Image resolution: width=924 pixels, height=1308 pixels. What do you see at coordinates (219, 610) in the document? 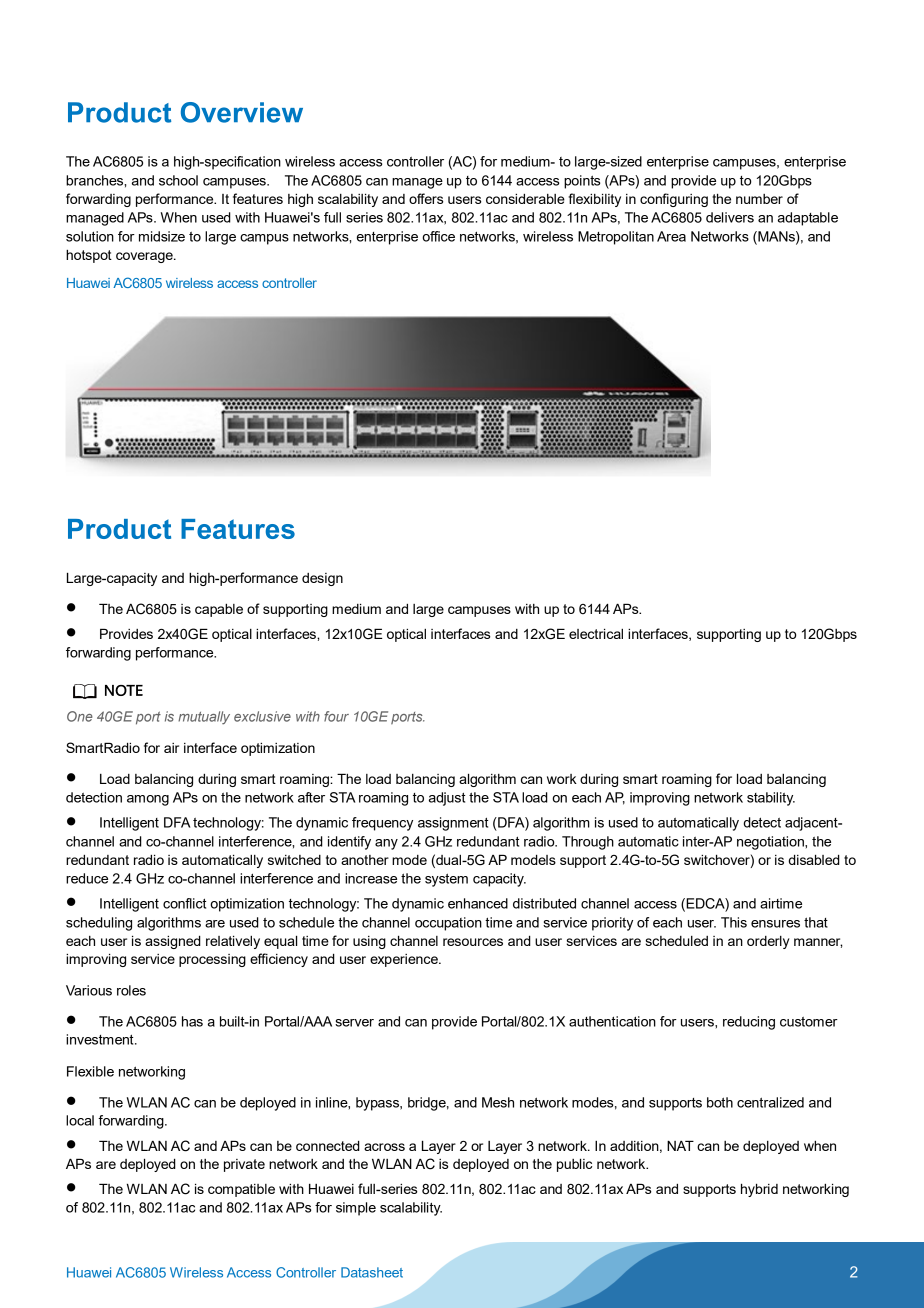
I see `capable` at bounding box center [219, 610].
